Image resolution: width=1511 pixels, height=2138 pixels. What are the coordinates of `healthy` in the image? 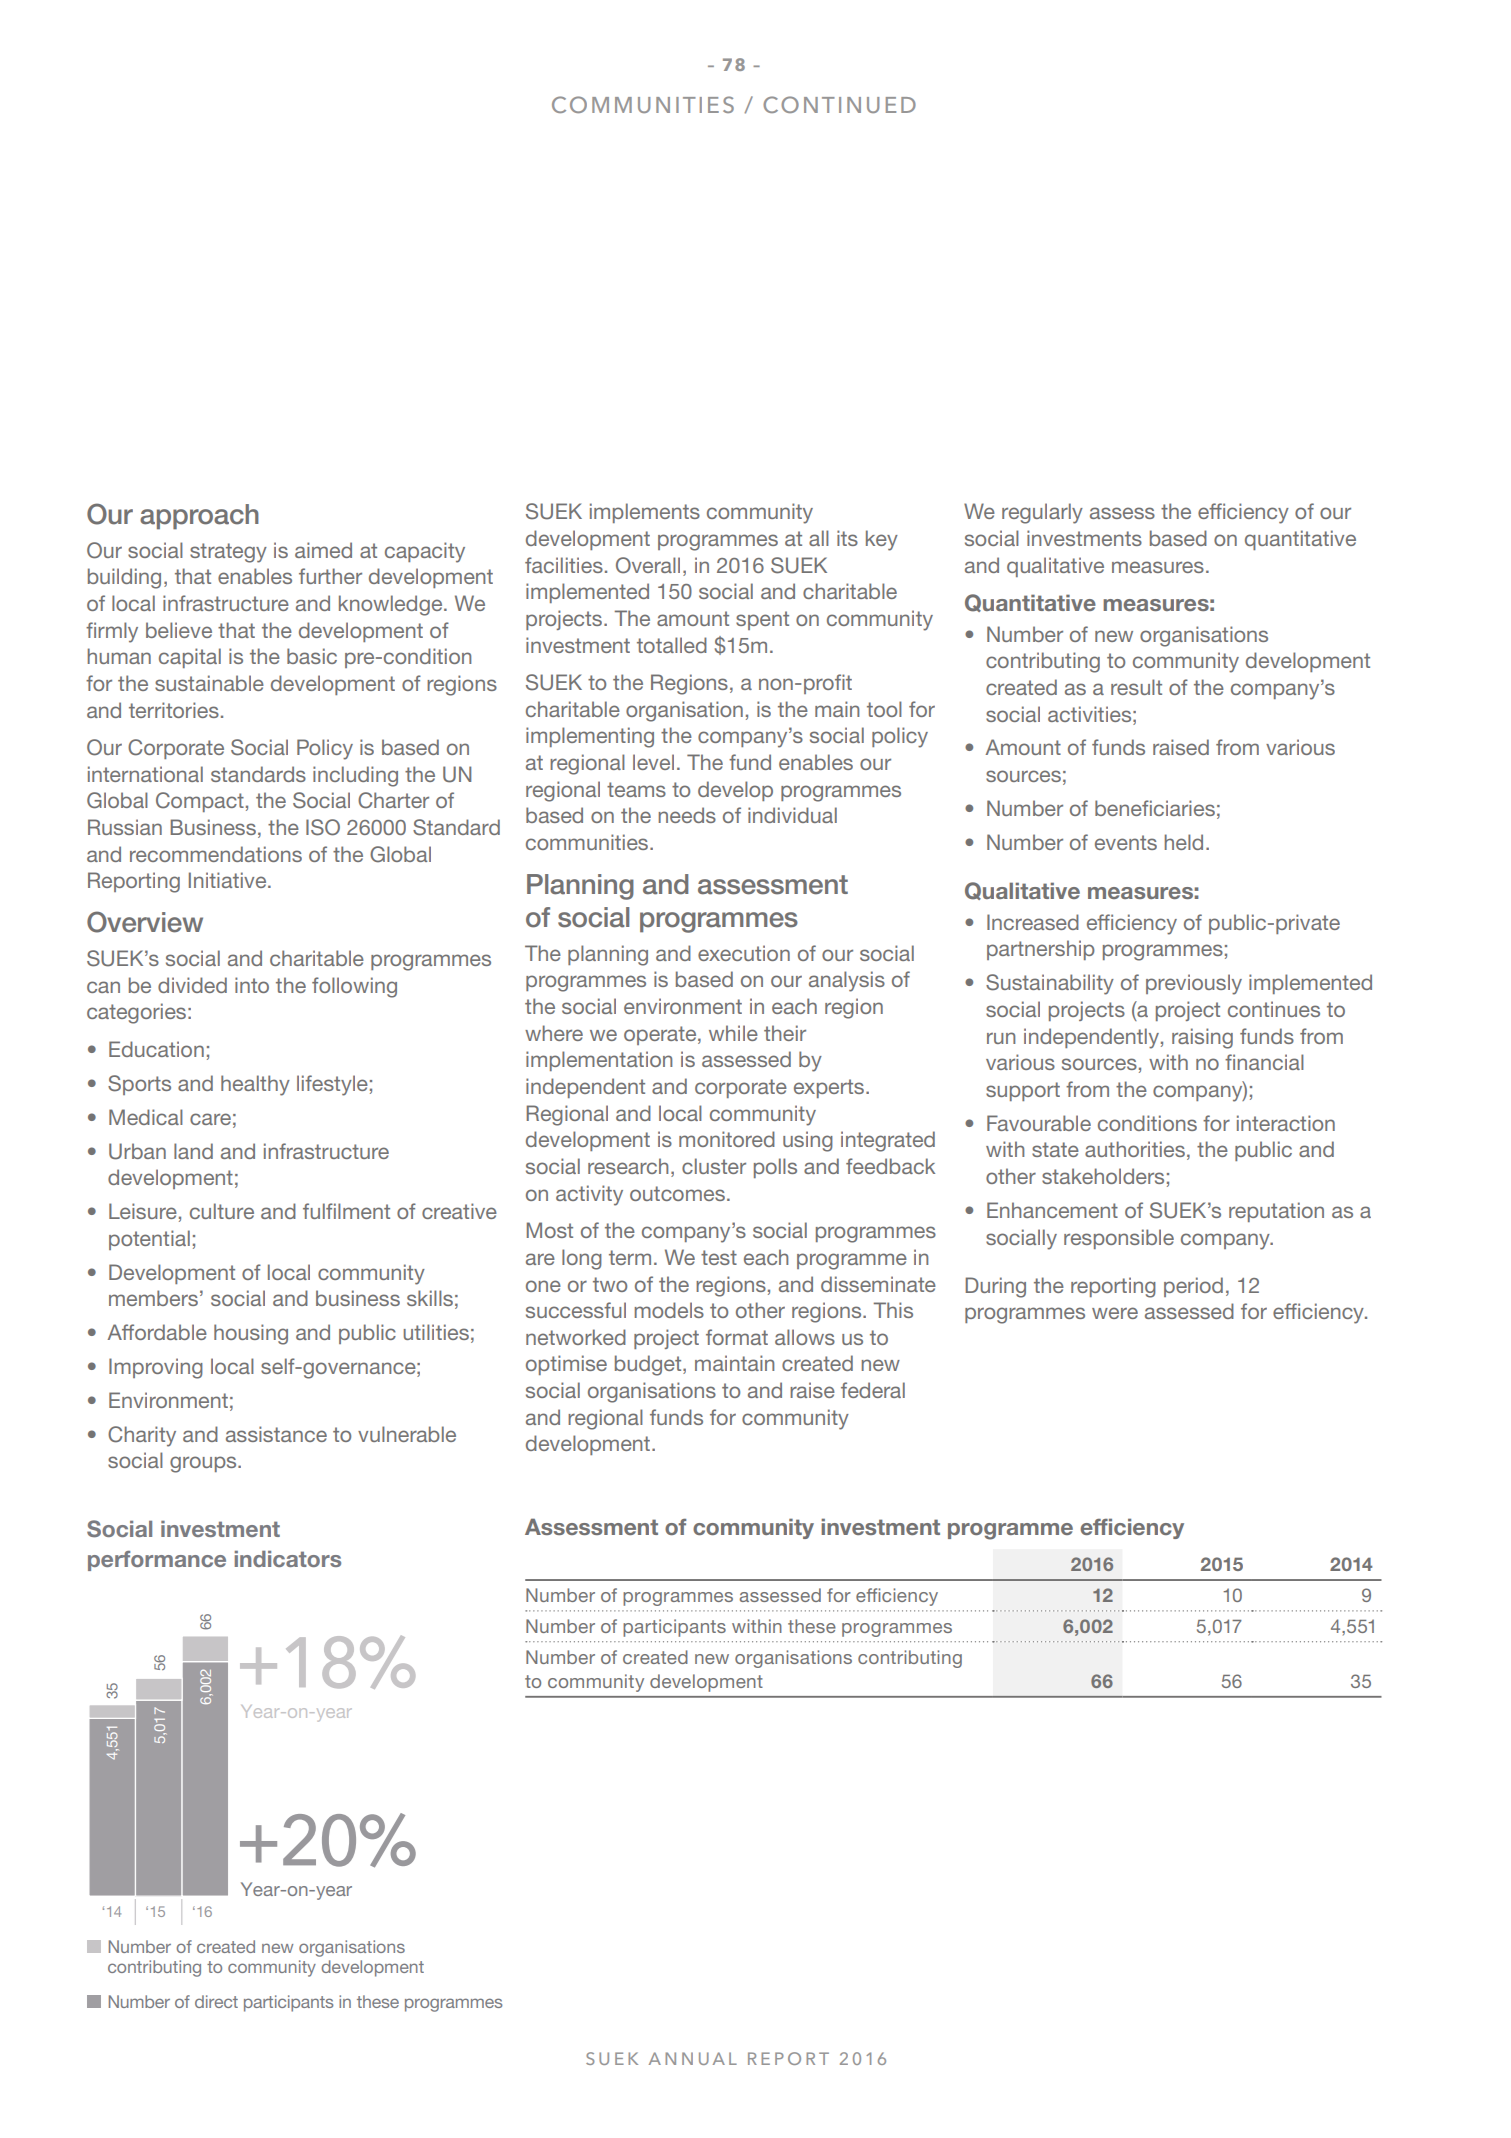 It's located at (255, 1085).
